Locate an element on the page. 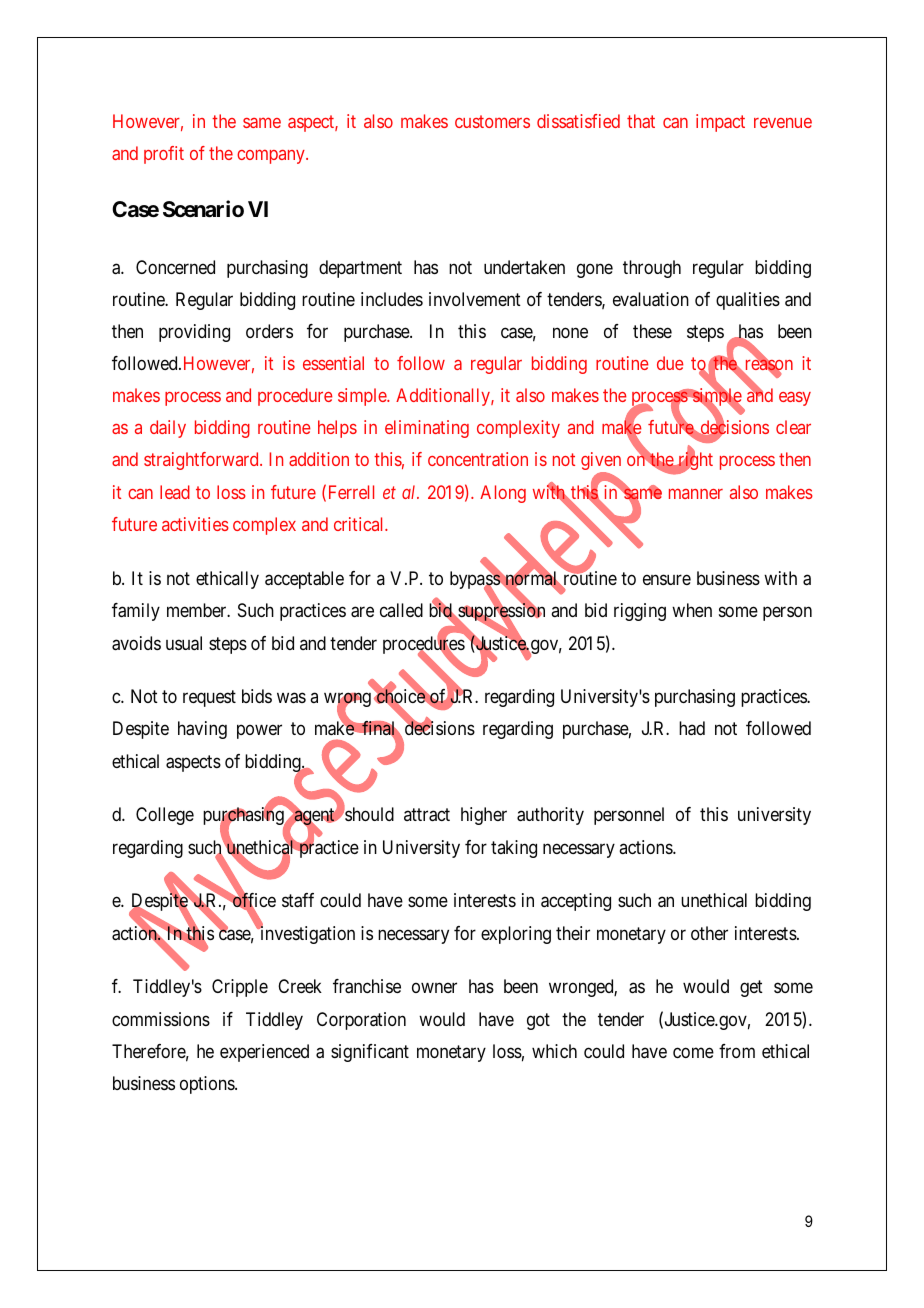  impact is located at coordinates (720, 123).
